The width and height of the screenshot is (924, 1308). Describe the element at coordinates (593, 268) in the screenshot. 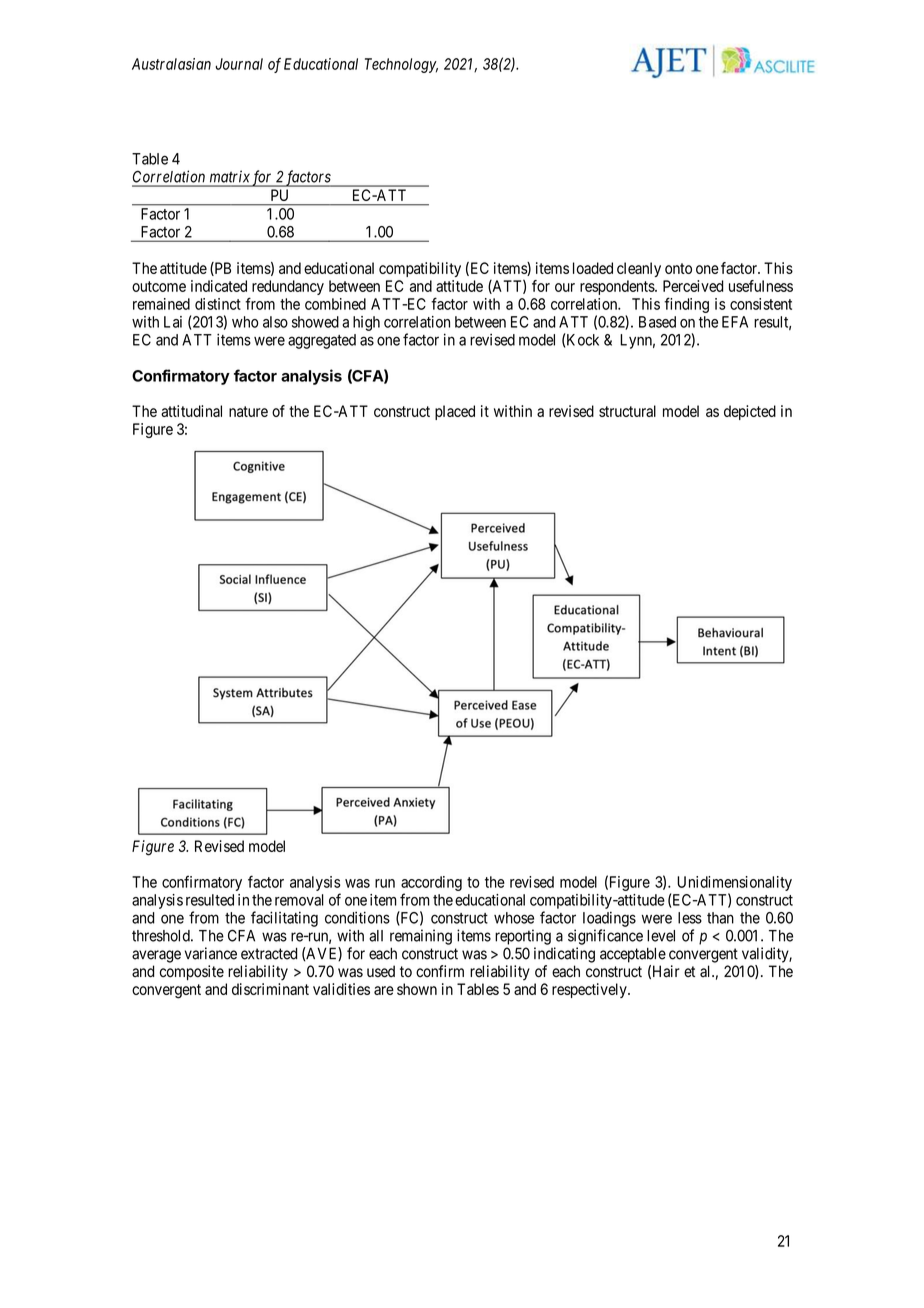

I see `loaded` at that location.
